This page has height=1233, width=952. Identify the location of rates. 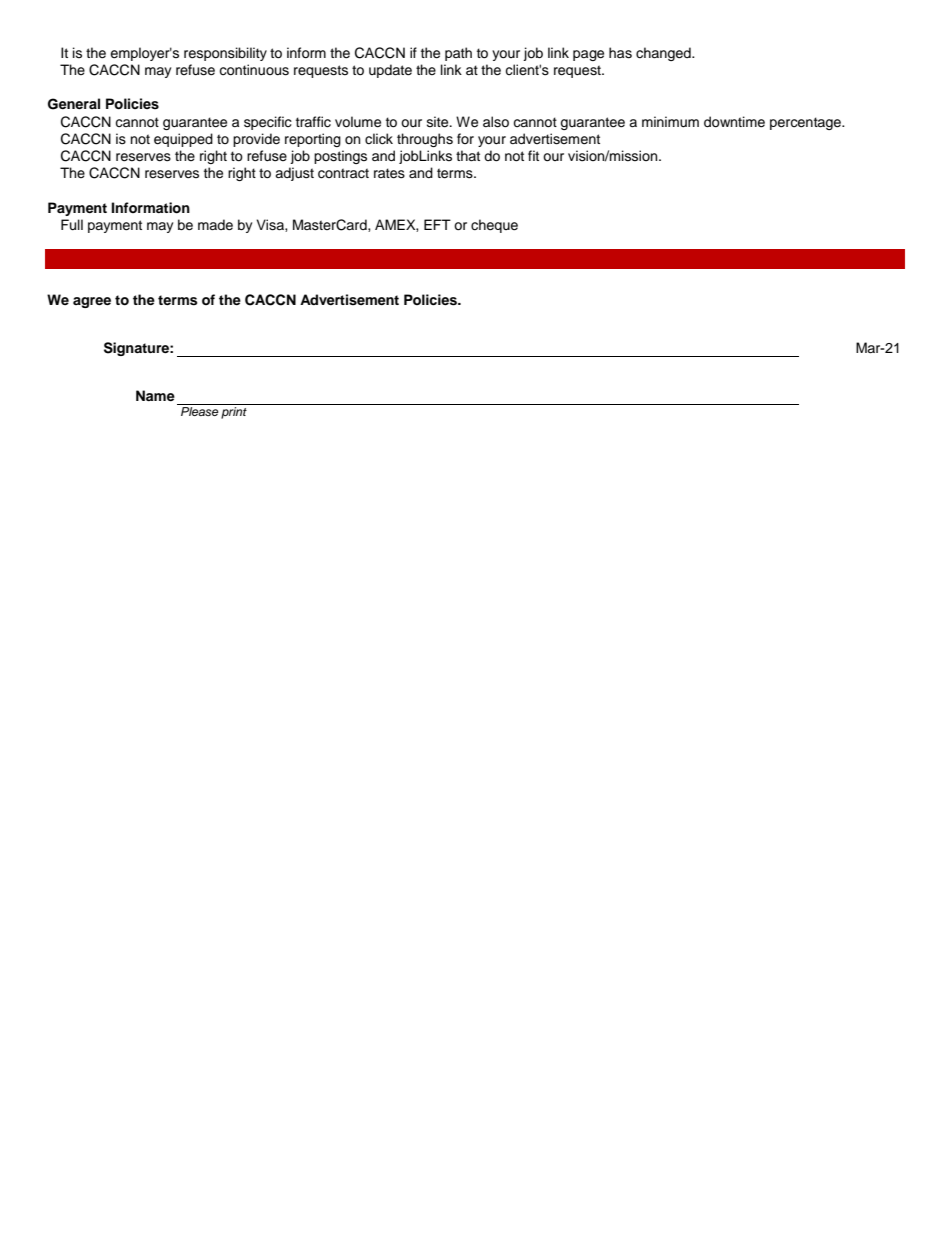
(389, 173).
